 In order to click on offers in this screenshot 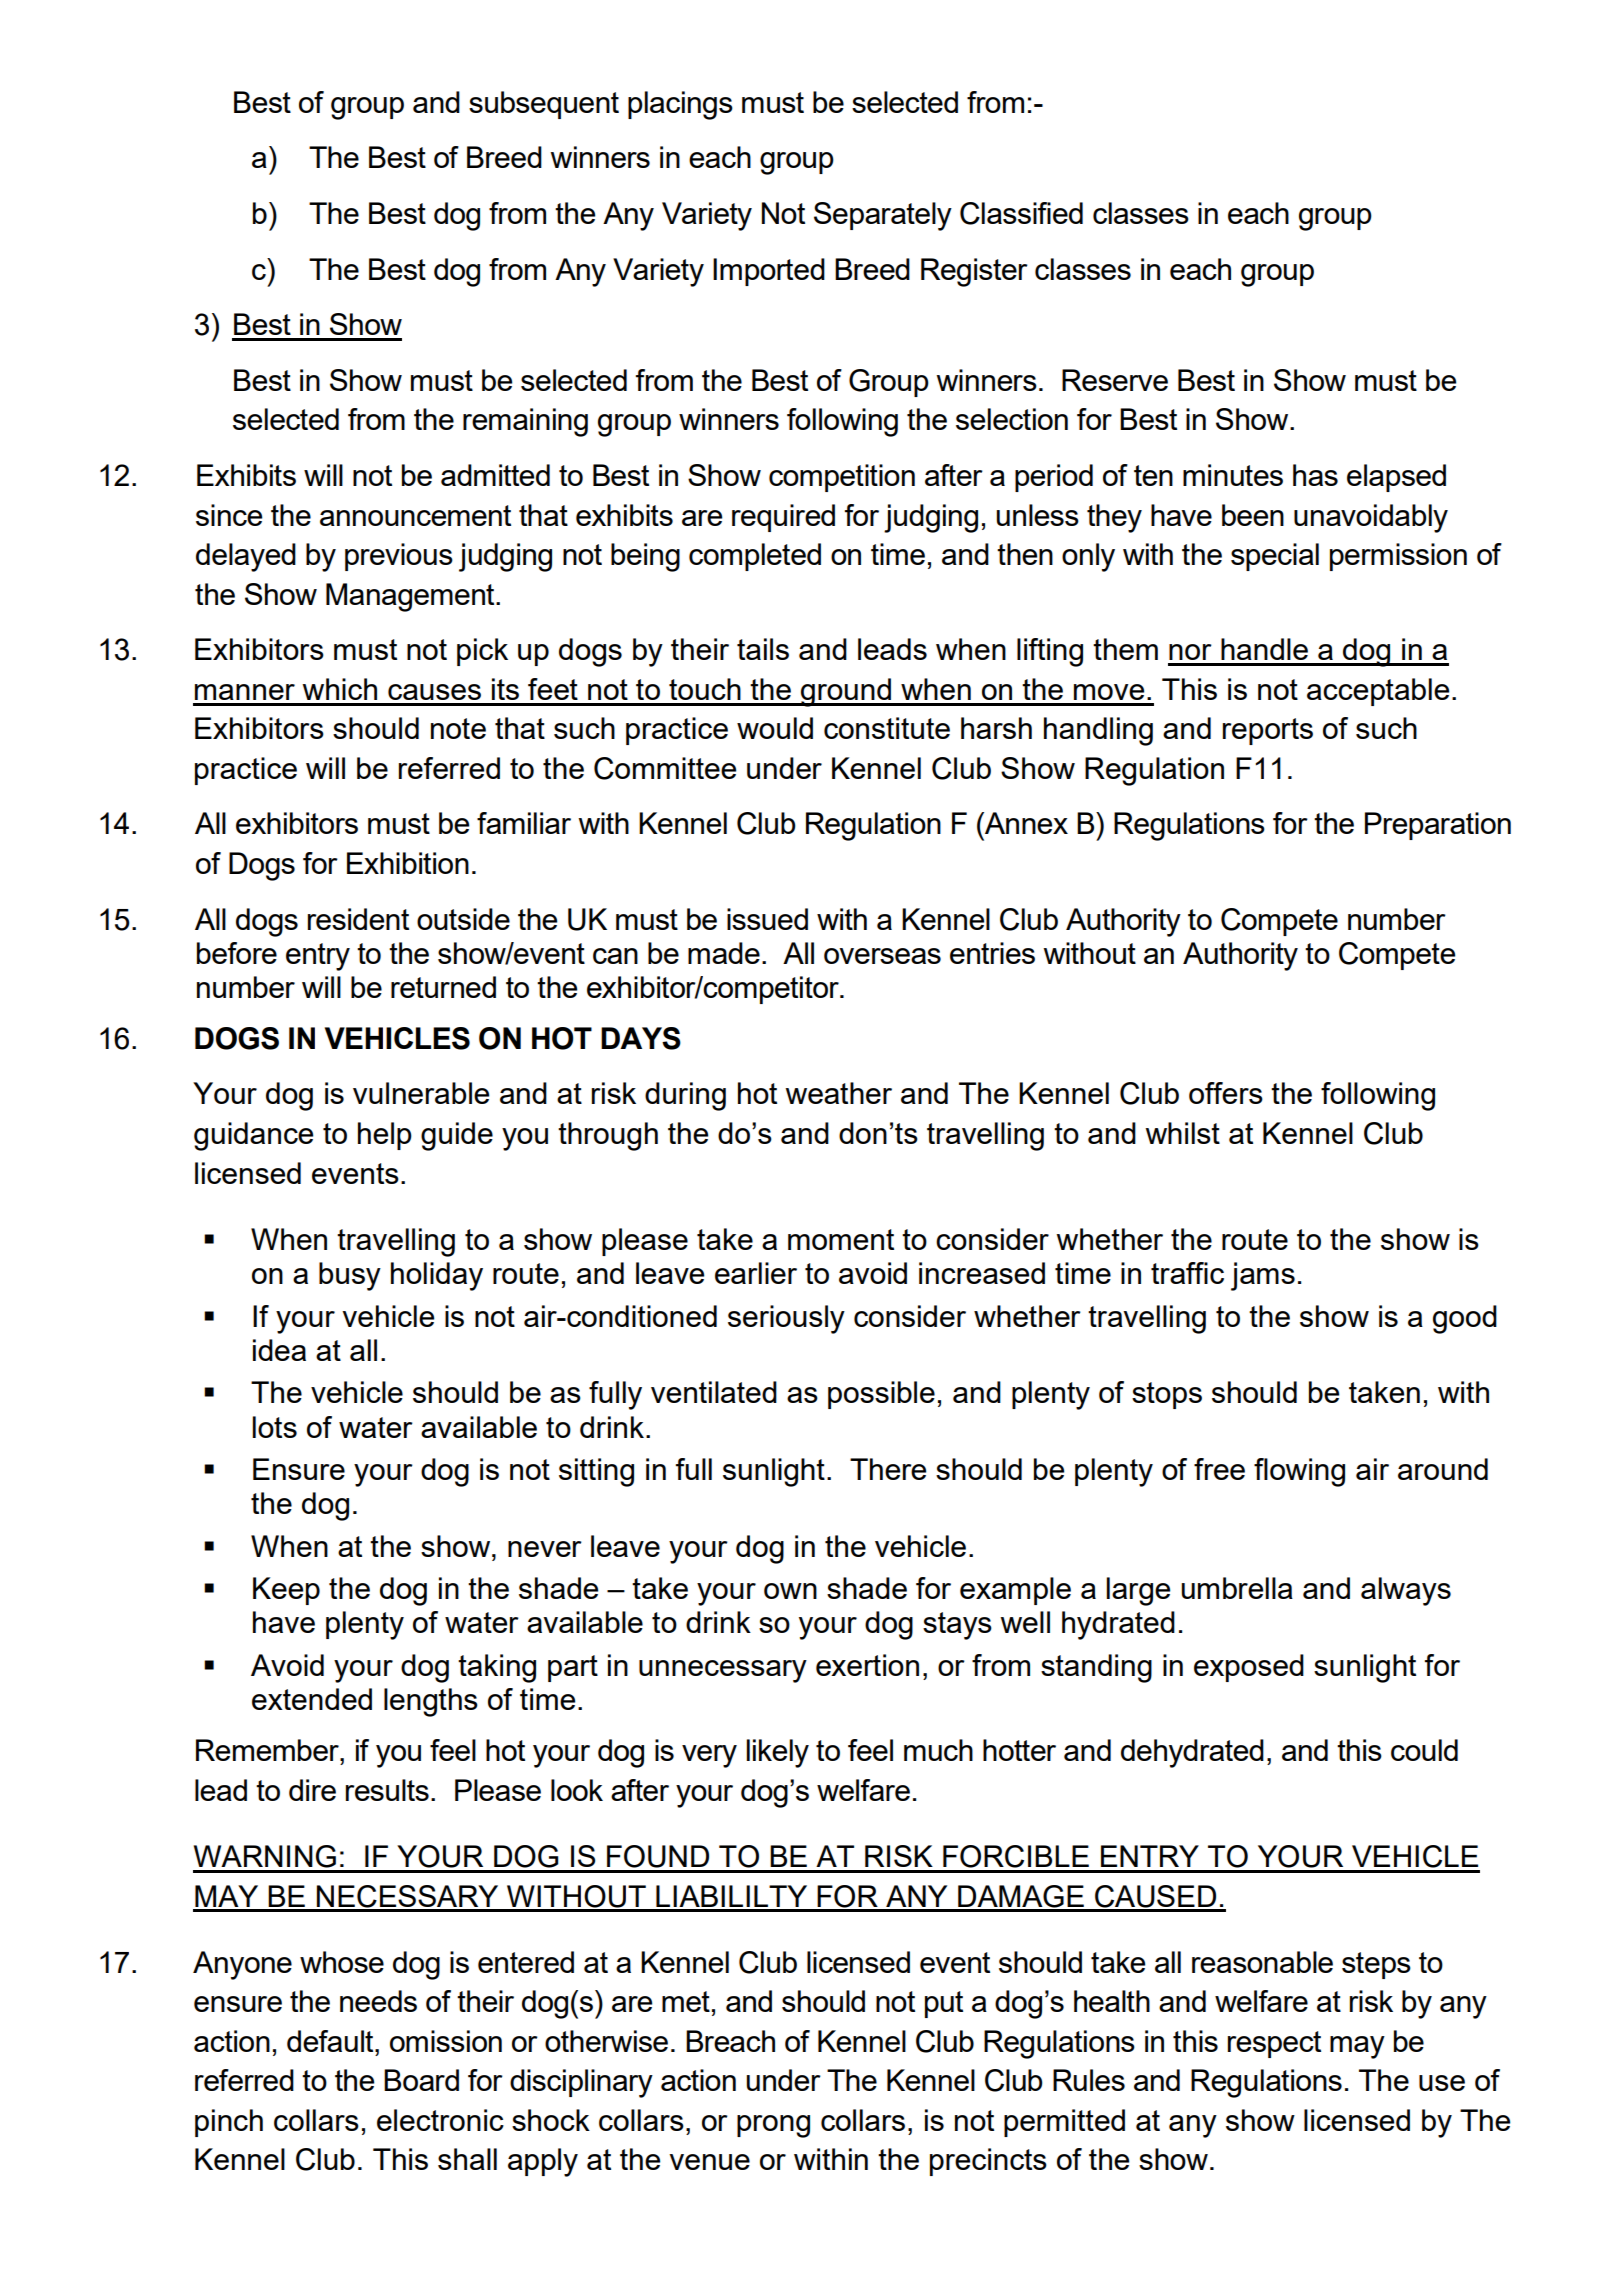, I will do `click(1226, 1093)`.
